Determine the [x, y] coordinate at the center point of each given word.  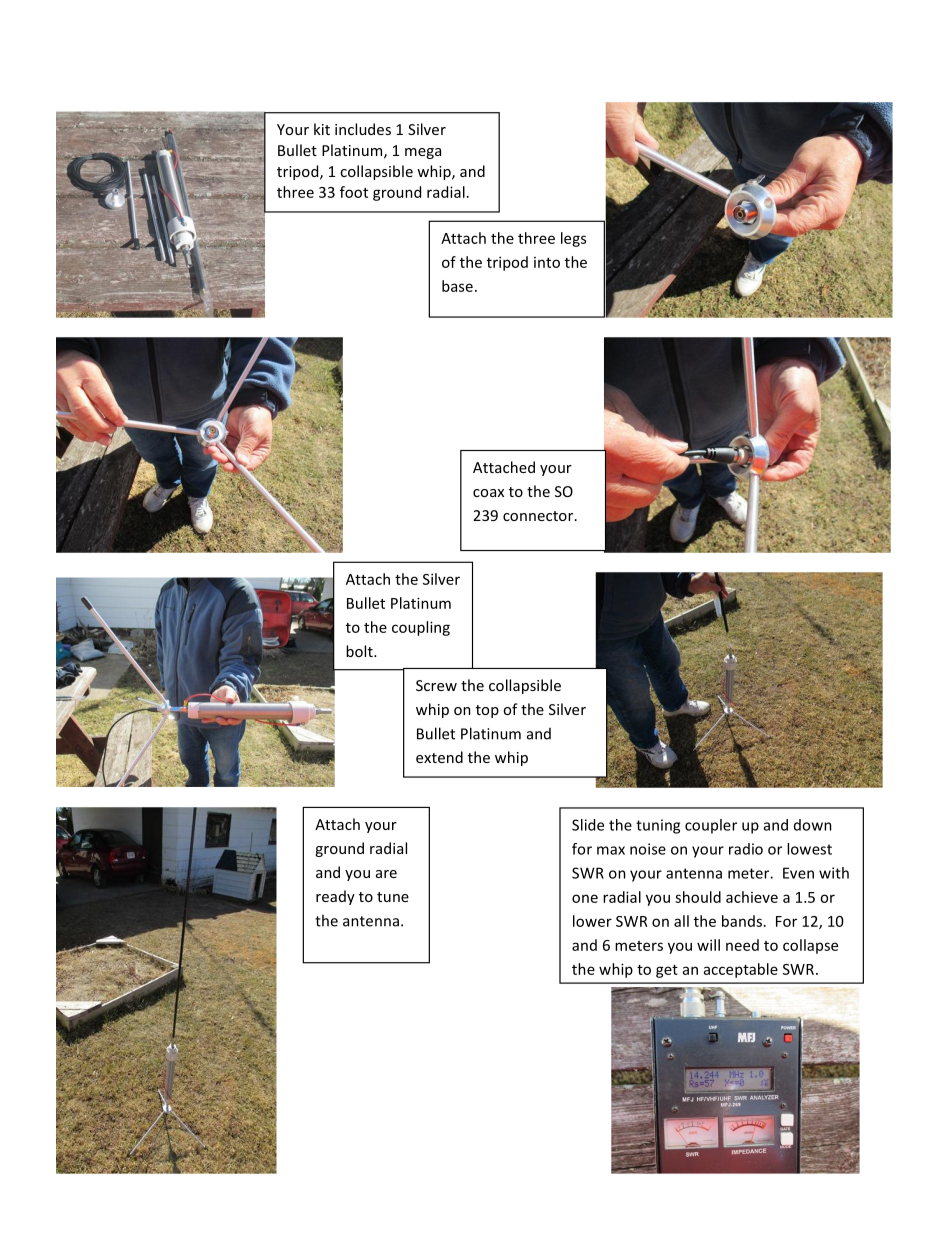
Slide [588, 825]
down [813, 825]
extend [439, 757]
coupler [711, 826]
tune [393, 897]
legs [573, 239]
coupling [421, 628]
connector [539, 516]
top [487, 711]
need [742, 945]
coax [488, 493]
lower [592, 921]
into [547, 262]
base [457, 286]
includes [363, 129]
